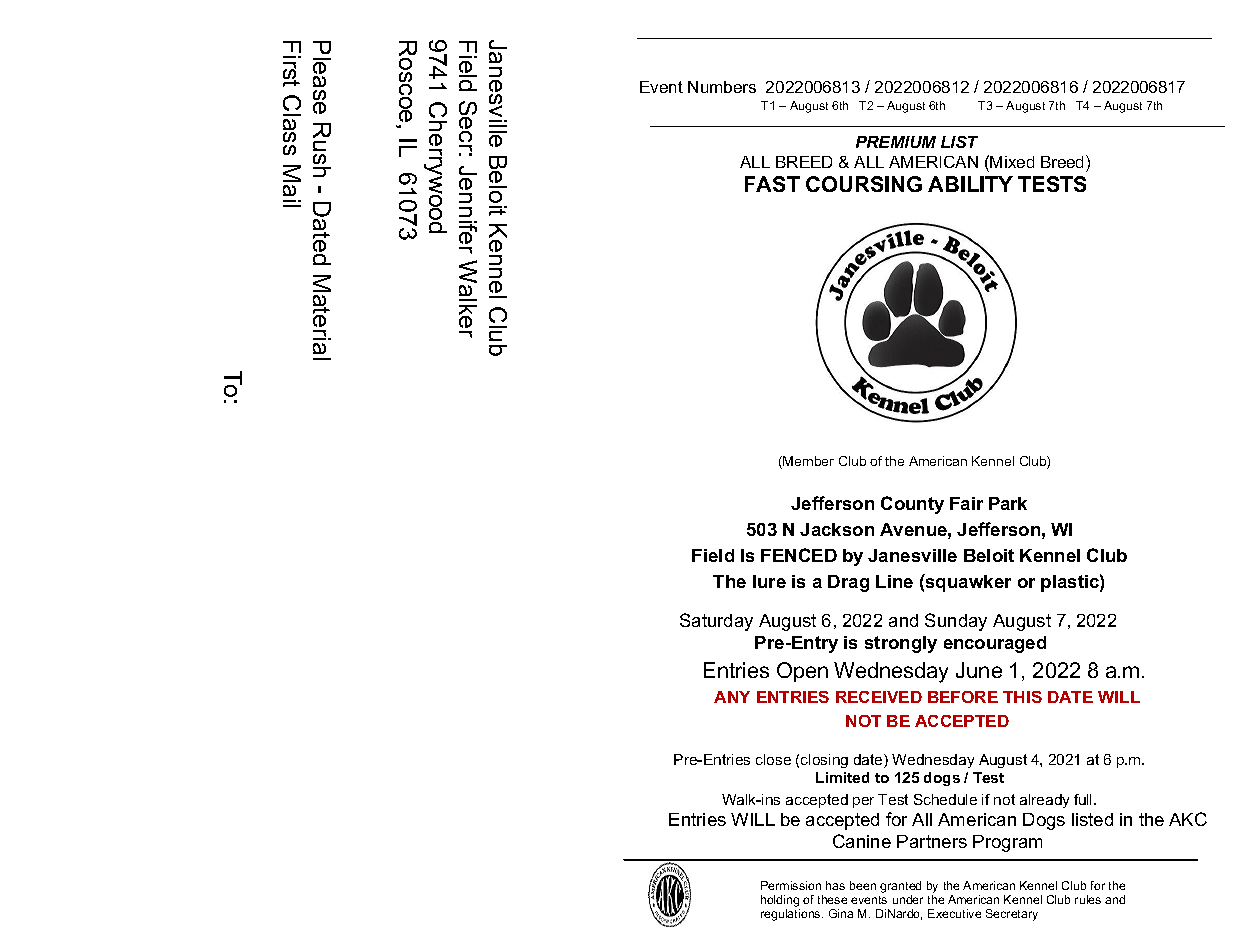 This page has height=952, width=1233. What do you see at coordinates (1012, 162) in the page?
I see `Mixed` at bounding box center [1012, 162].
